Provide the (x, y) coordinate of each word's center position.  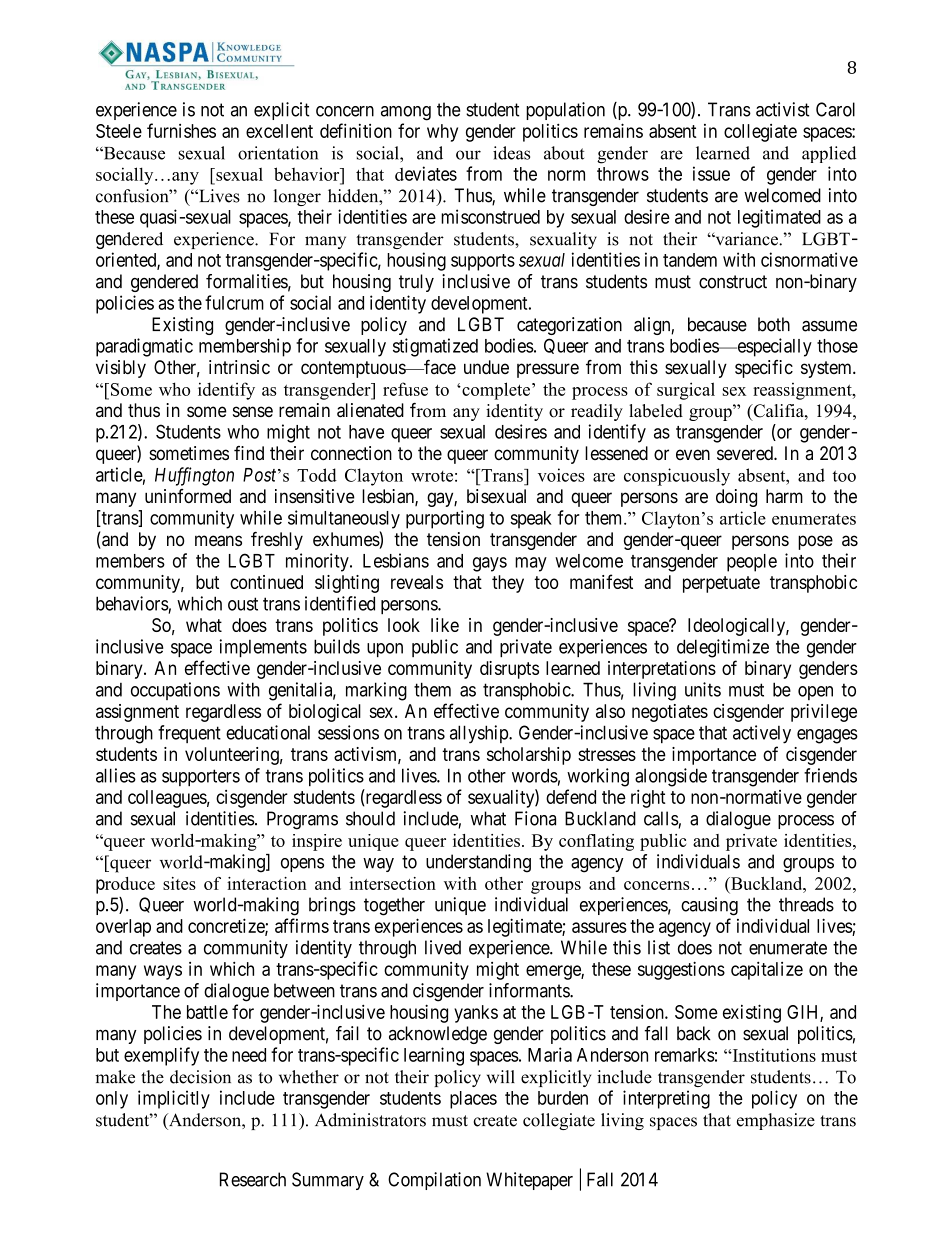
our (468, 155)
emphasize (776, 1121)
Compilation (434, 1181)
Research (253, 1179)
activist (782, 109)
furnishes (181, 130)
